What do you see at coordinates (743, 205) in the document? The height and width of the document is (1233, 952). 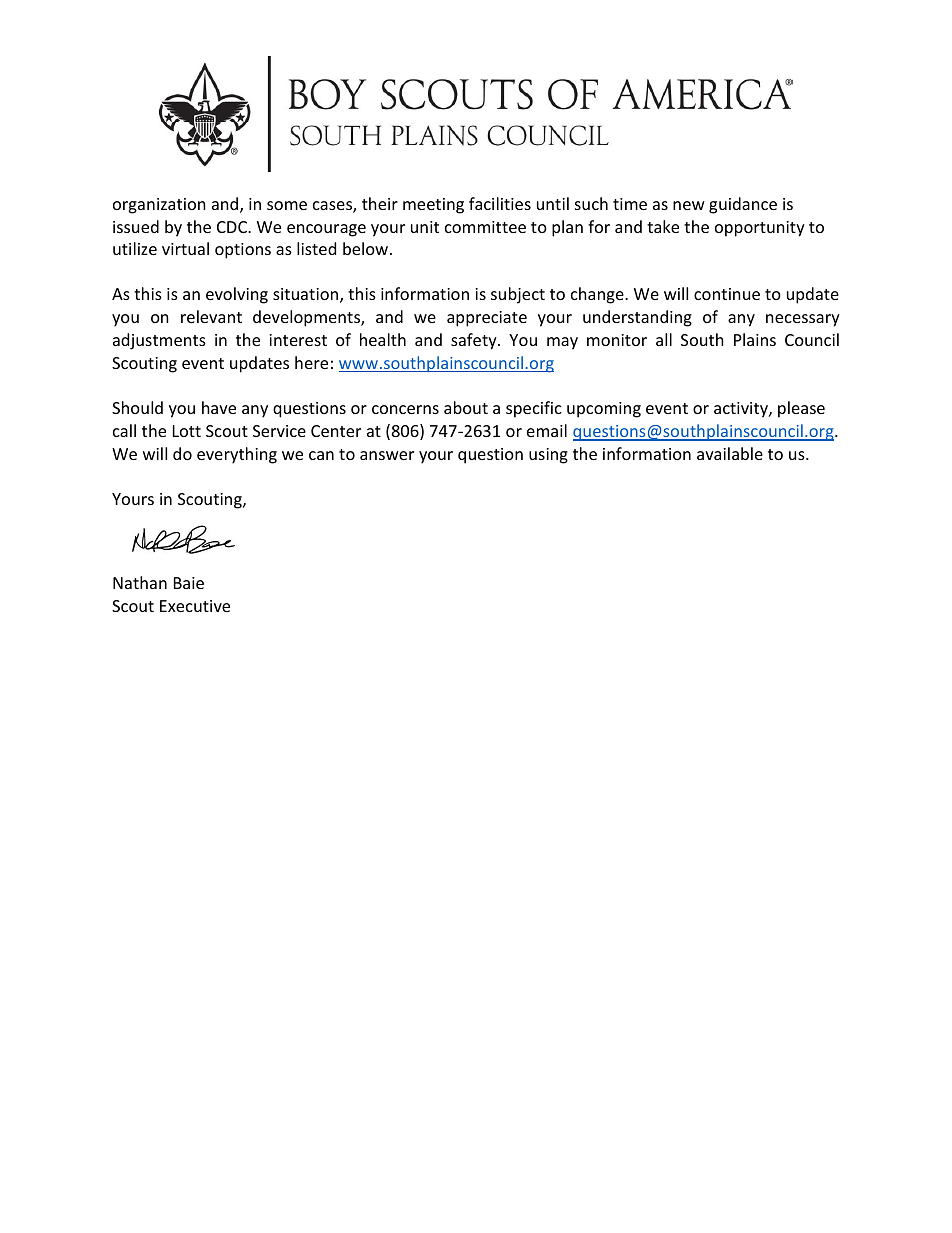 I see `guidance` at bounding box center [743, 205].
